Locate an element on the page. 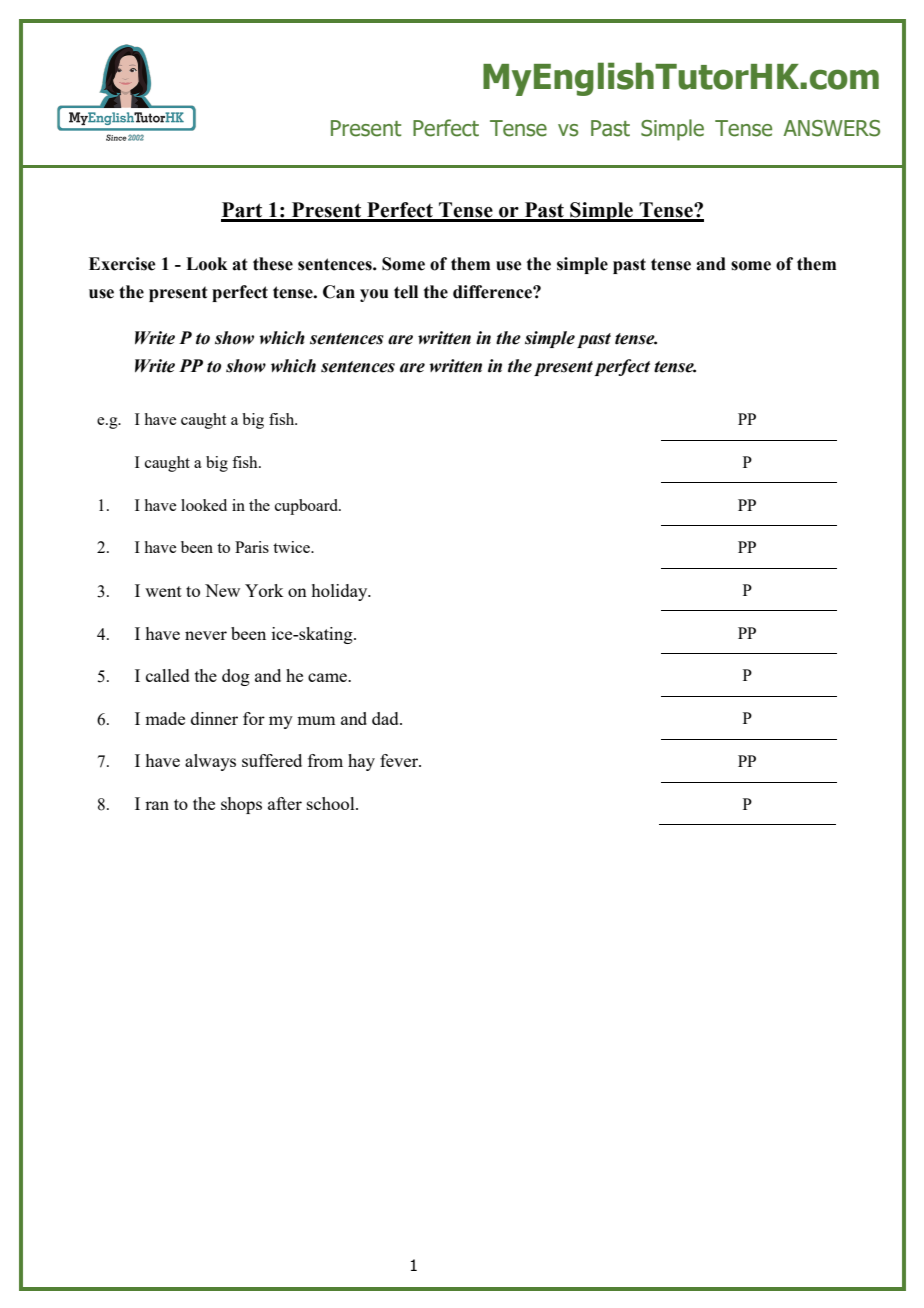 The width and height of the page is (924, 1308). twice is located at coordinates (292, 547).
